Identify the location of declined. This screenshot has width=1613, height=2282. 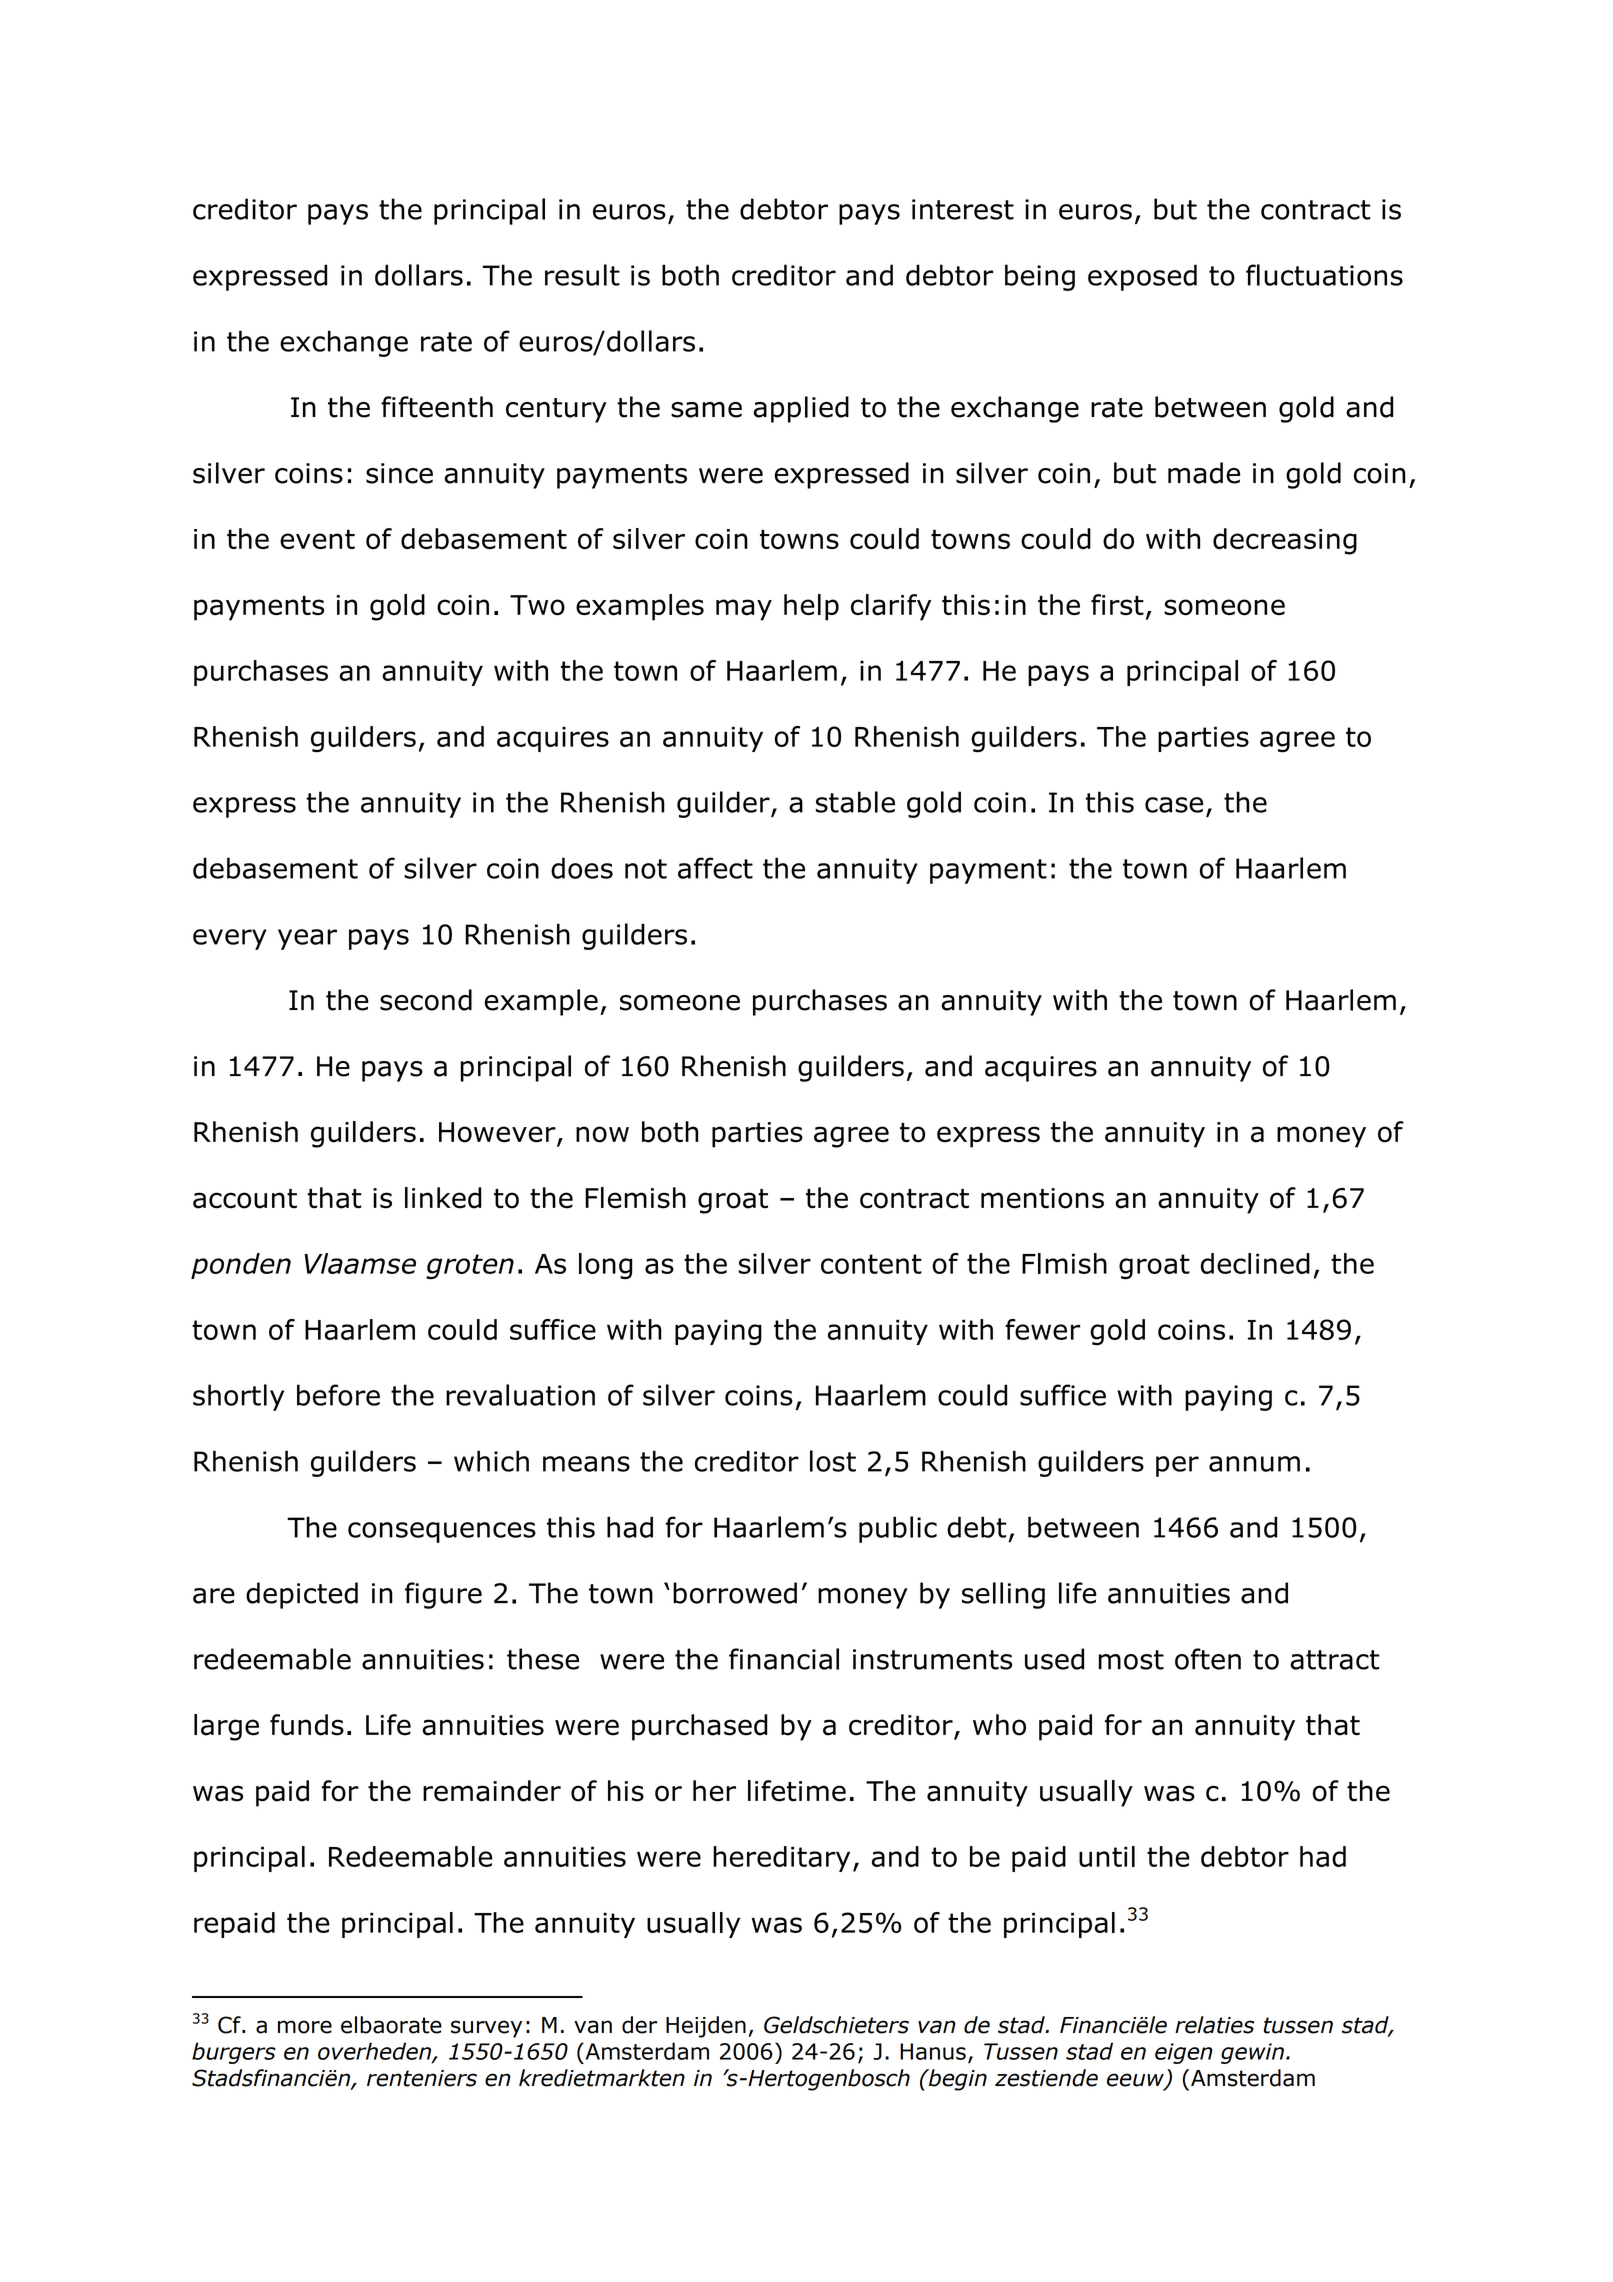
(1255, 1263).
